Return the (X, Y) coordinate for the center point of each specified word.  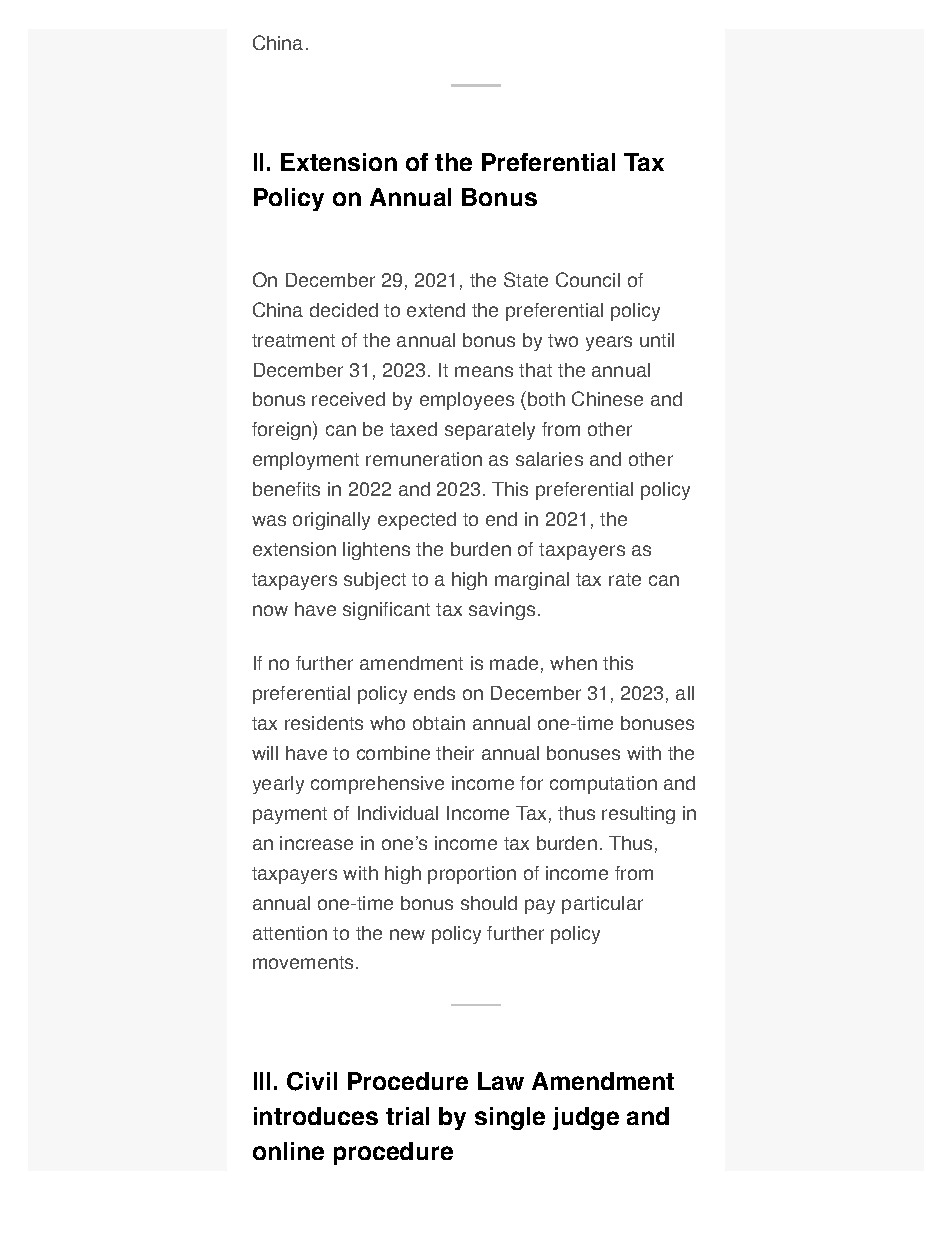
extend (436, 310)
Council (588, 279)
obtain (439, 723)
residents (324, 723)
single (510, 1118)
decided (344, 310)
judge (586, 1118)
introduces (316, 1116)
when (573, 663)
